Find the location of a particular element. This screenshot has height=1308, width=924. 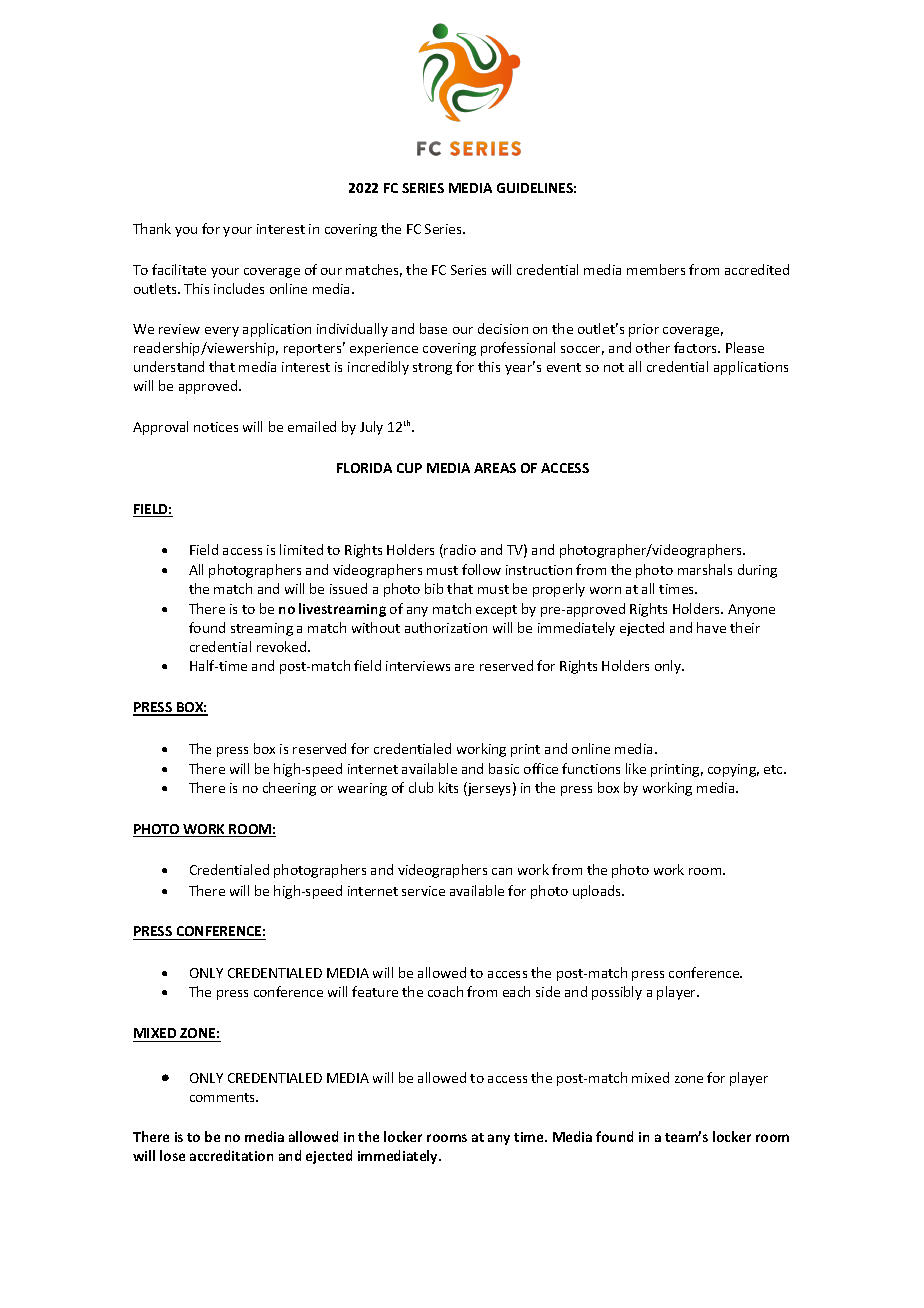

members is located at coordinates (656, 269).
